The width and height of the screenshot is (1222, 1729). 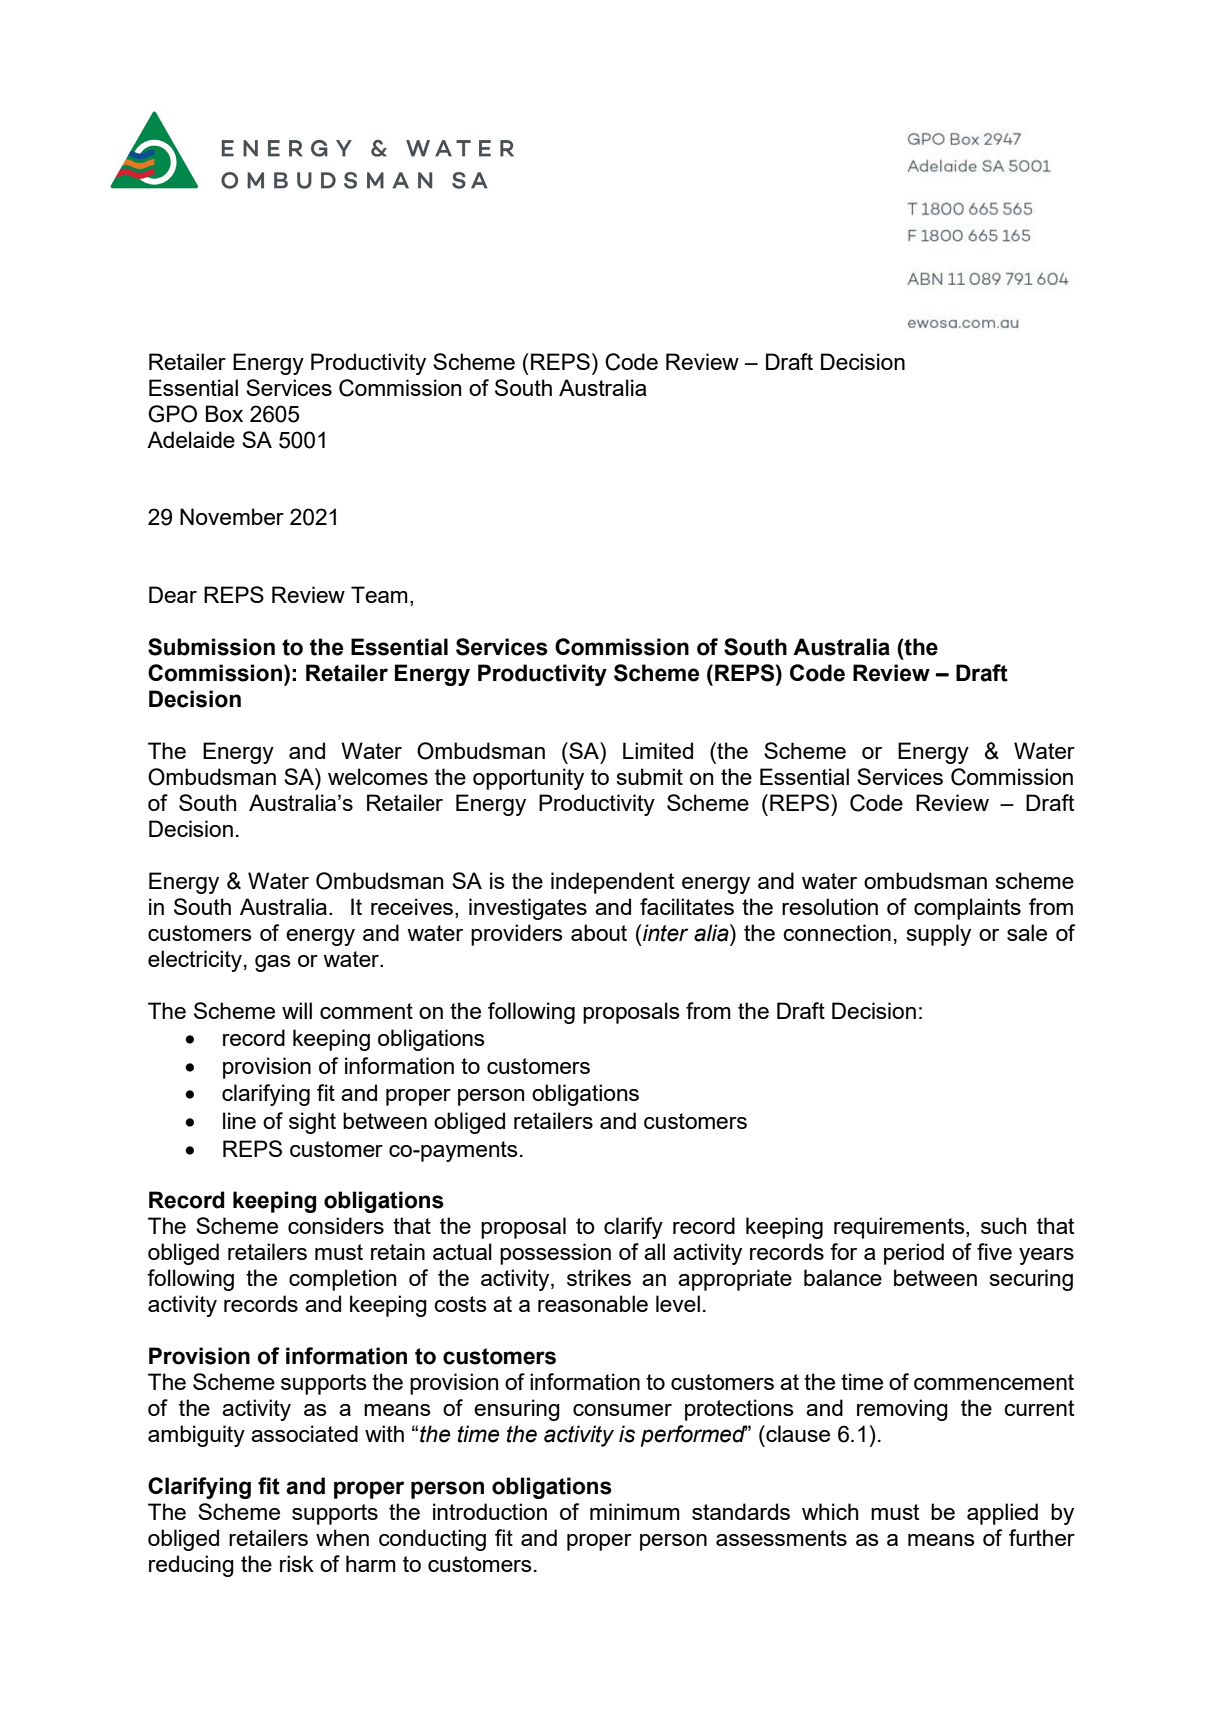 What do you see at coordinates (379, 594) in the screenshot?
I see `Team` at bounding box center [379, 594].
